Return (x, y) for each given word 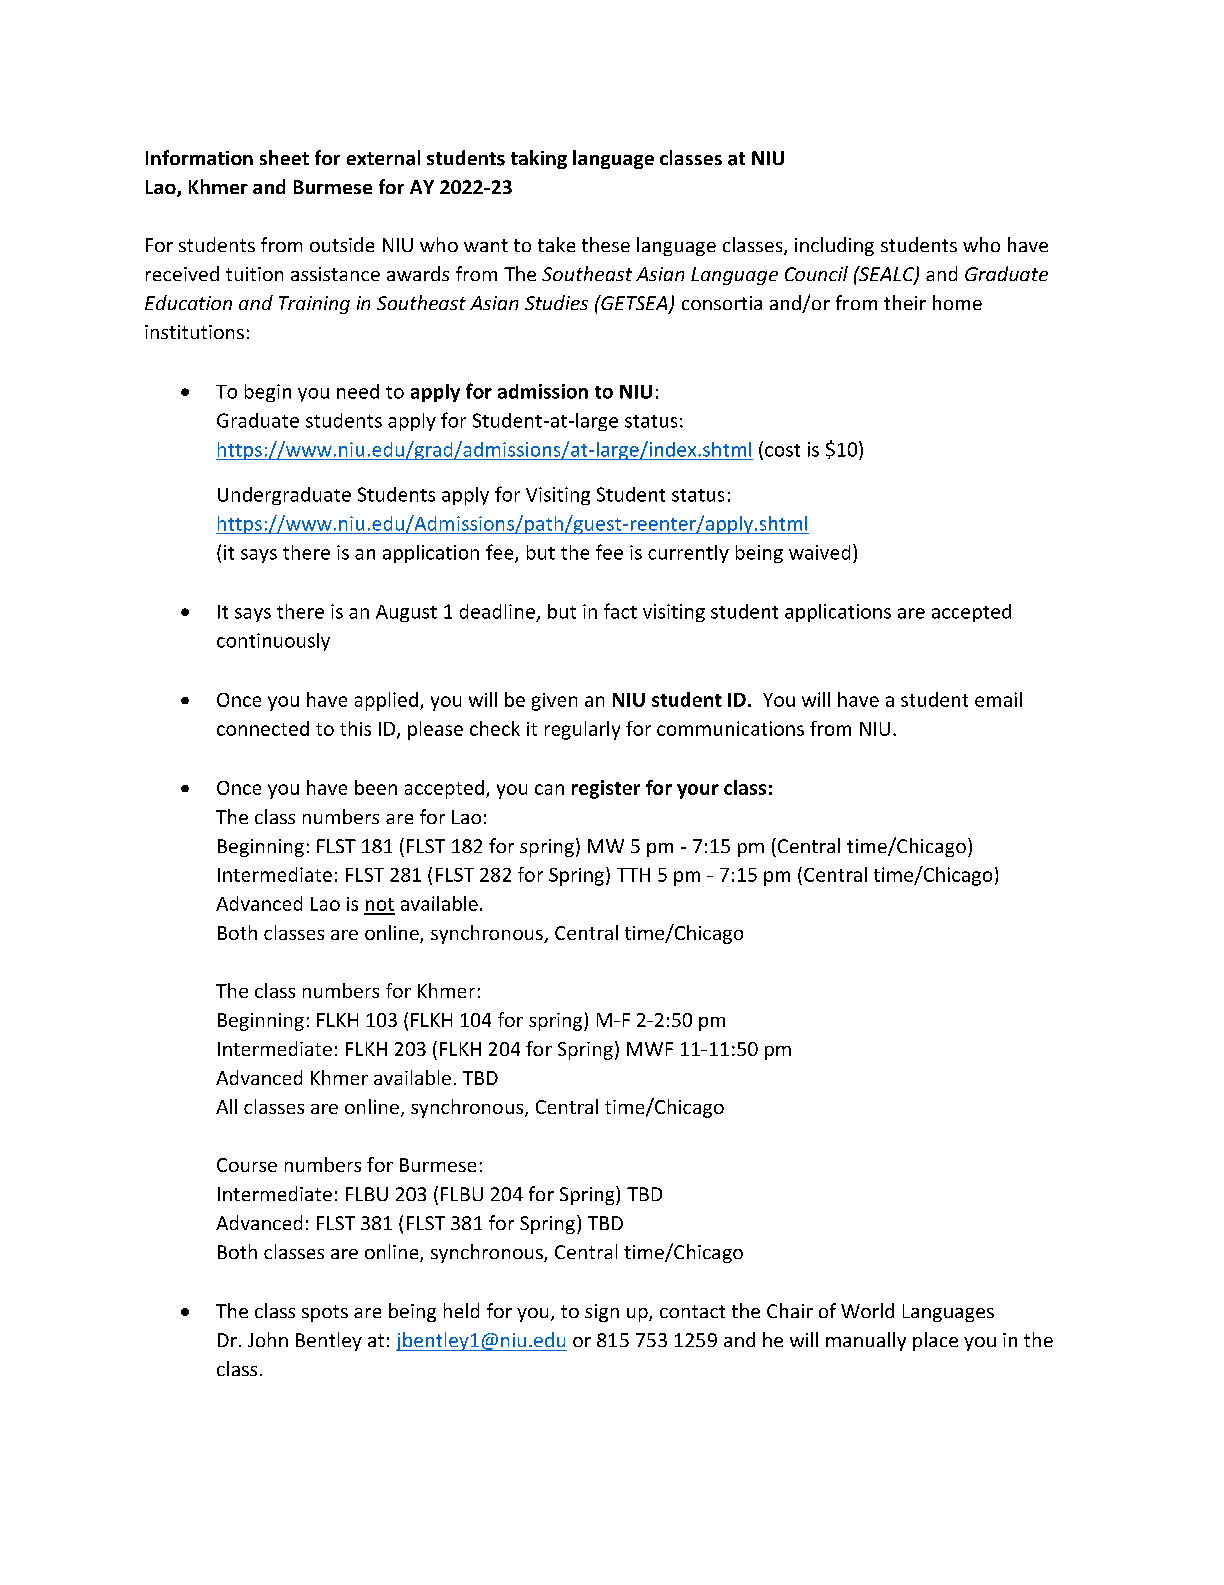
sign (602, 1313)
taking (539, 159)
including (834, 246)
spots (325, 1313)
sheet (284, 157)
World (867, 1310)
